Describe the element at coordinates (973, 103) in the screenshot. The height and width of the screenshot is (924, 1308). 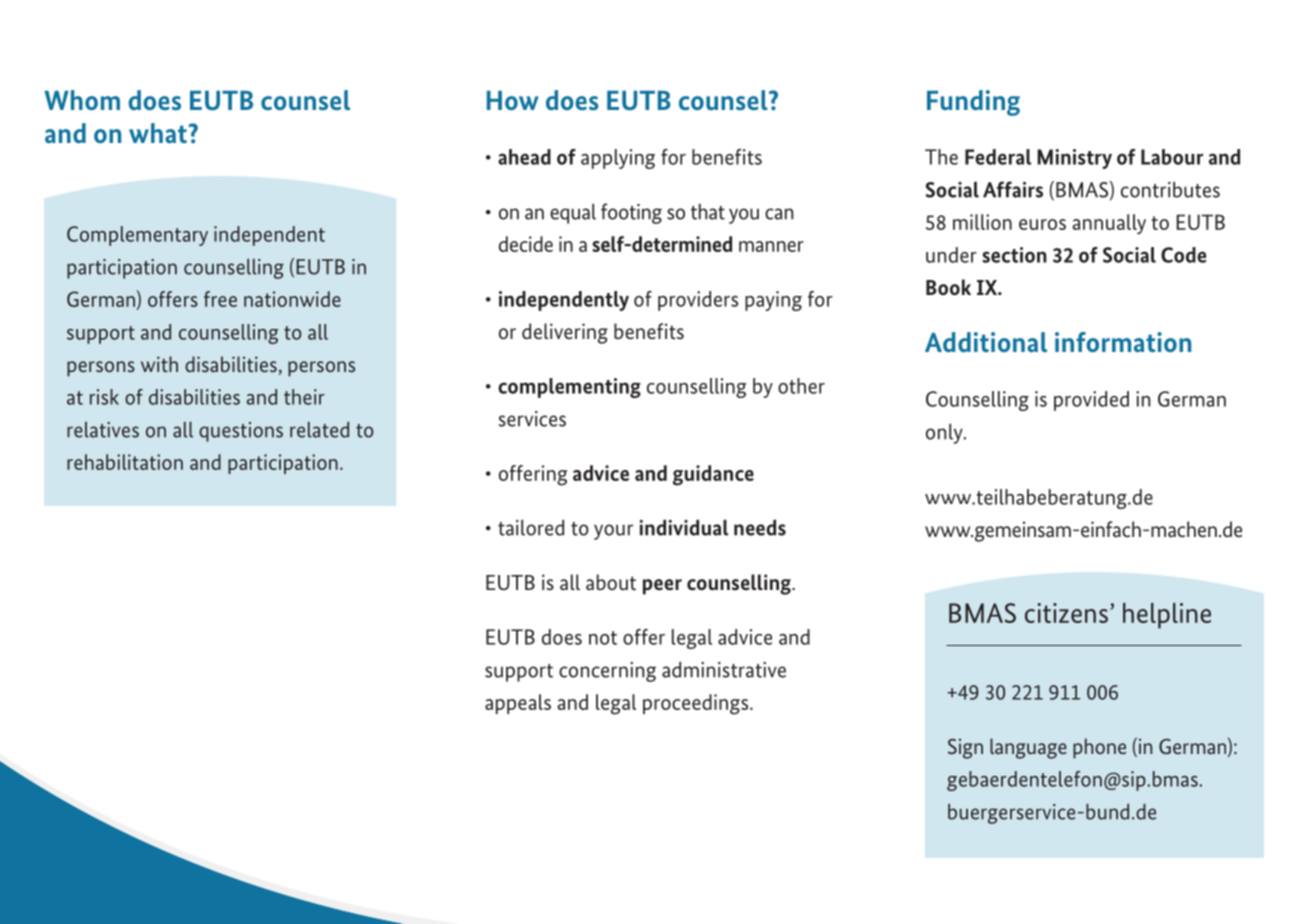
I see `Funding` at that location.
